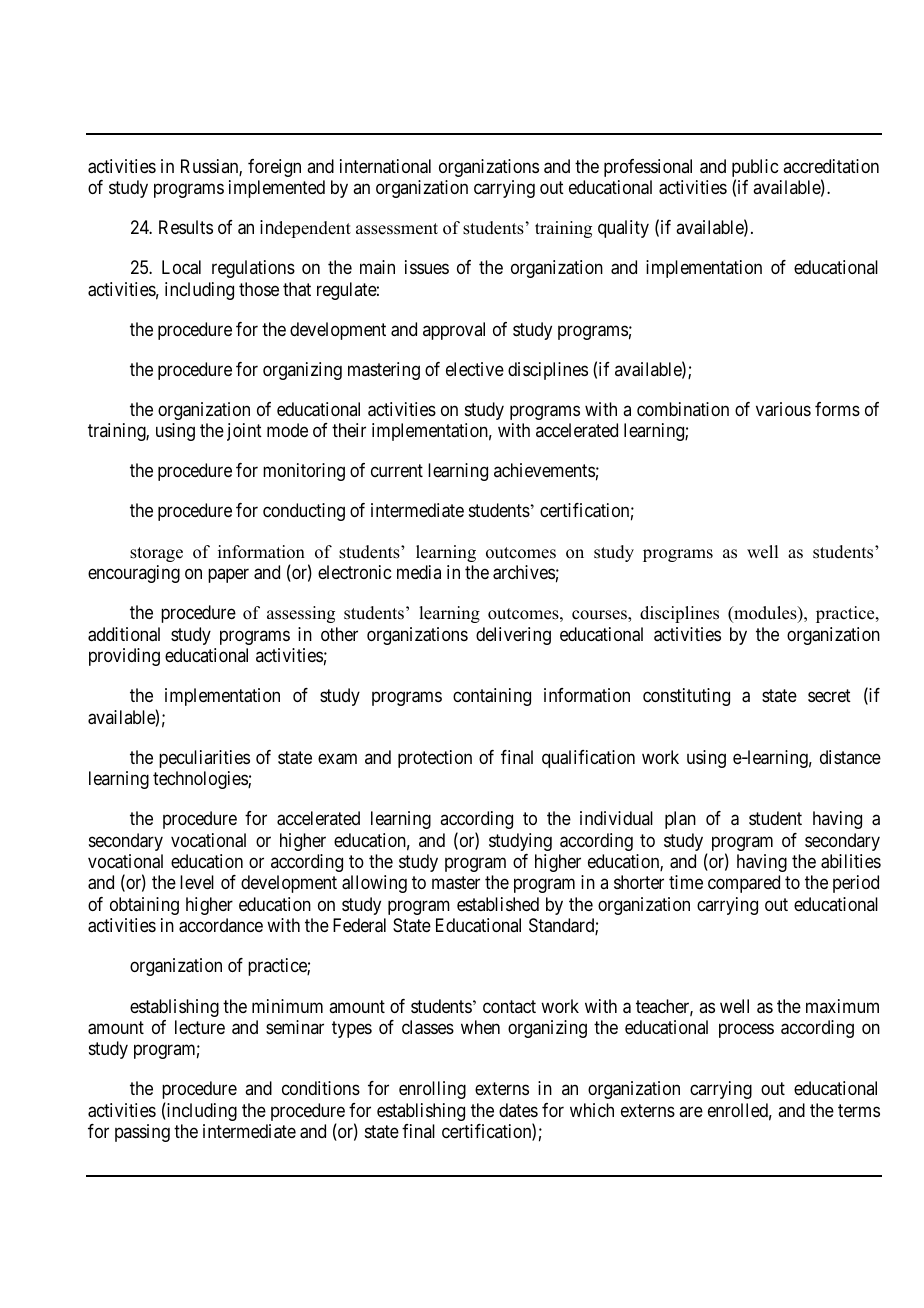  Describe the element at coordinates (124, 657) in the page. I see `providing` at that location.
